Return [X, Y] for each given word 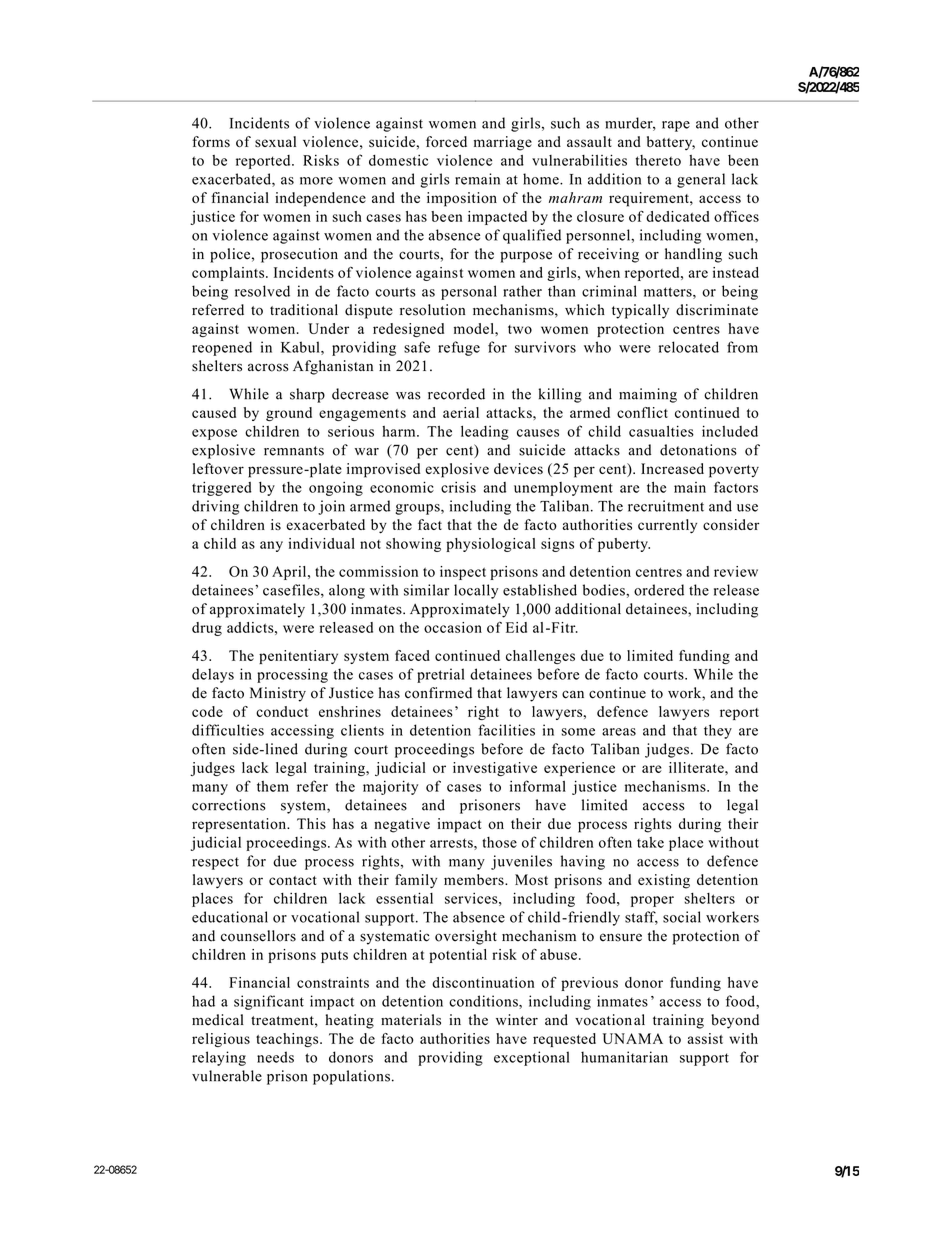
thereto [658, 160]
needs [275, 1057]
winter [517, 1020]
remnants [294, 451]
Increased [672, 468]
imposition [462, 199]
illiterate [697, 767]
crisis [458, 487]
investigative [495, 769]
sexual [275, 141]
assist [705, 1038]
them [273, 786]
